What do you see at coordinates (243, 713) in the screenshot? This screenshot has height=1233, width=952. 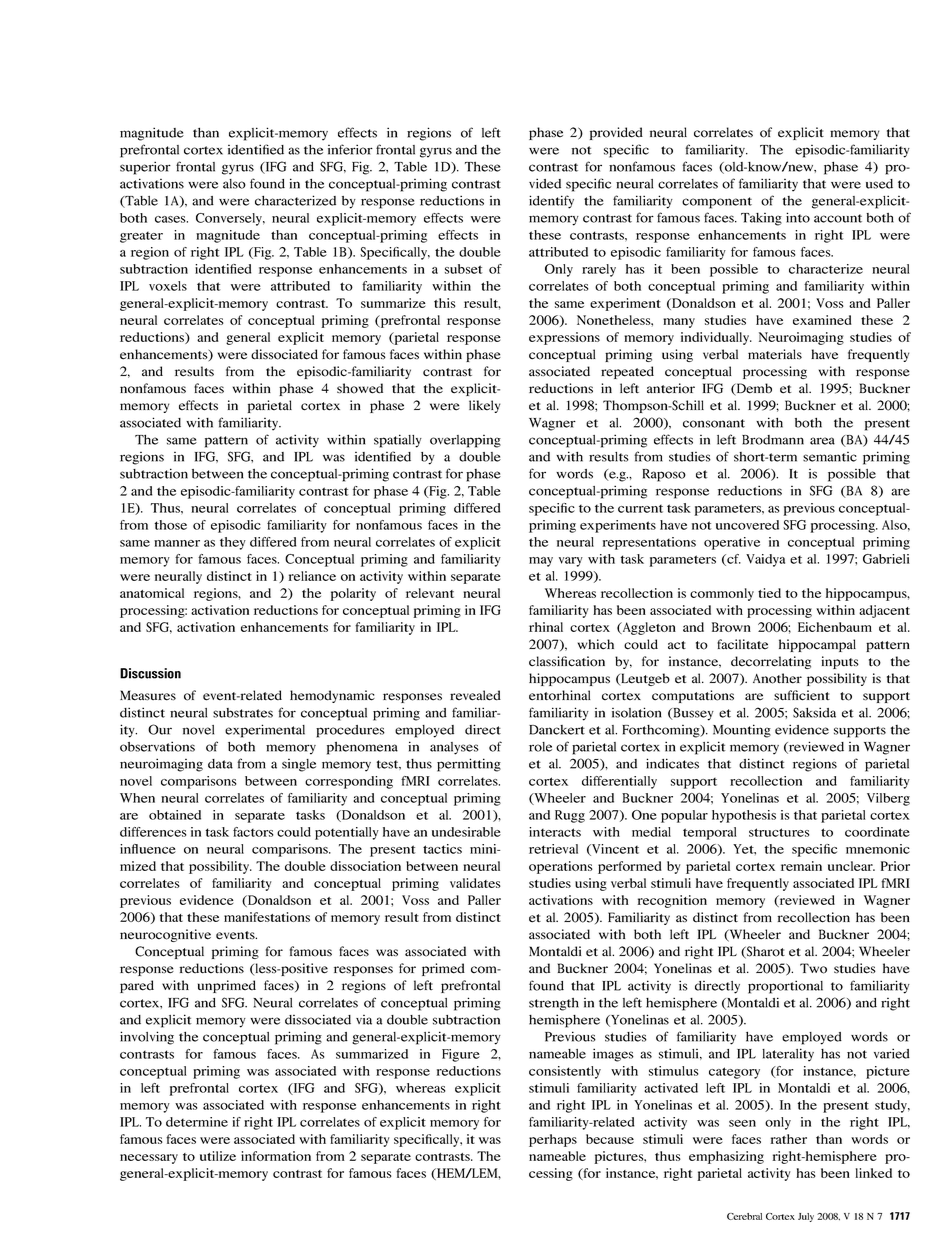 I see `substrates` at bounding box center [243, 713].
